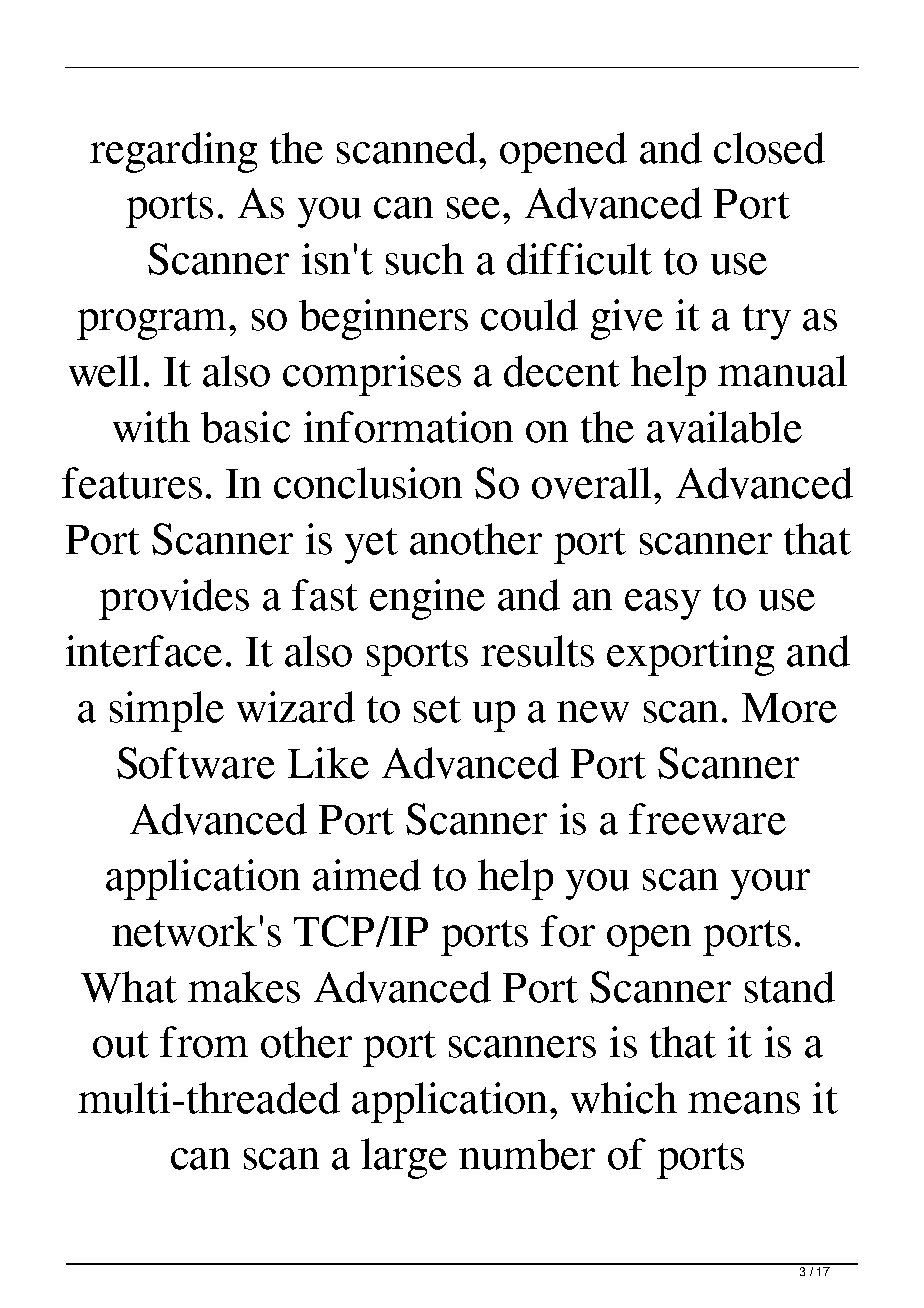 The height and width of the screenshot is (1308, 924). What do you see at coordinates (769, 148) in the screenshot?
I see `closed` at bounding box center [769, 148].
